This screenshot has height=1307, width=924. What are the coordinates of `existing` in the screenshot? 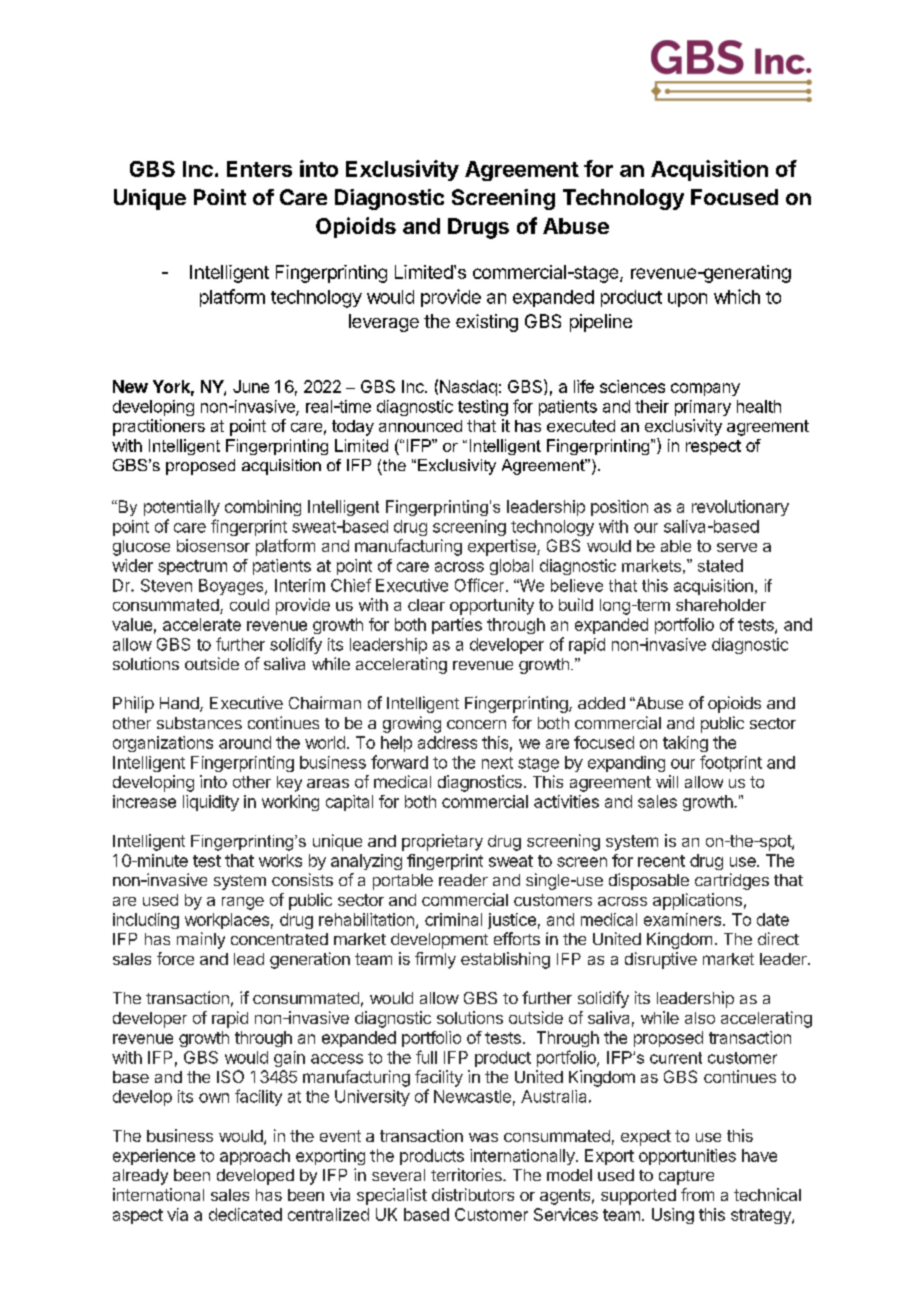 It's located at (487, 323).
